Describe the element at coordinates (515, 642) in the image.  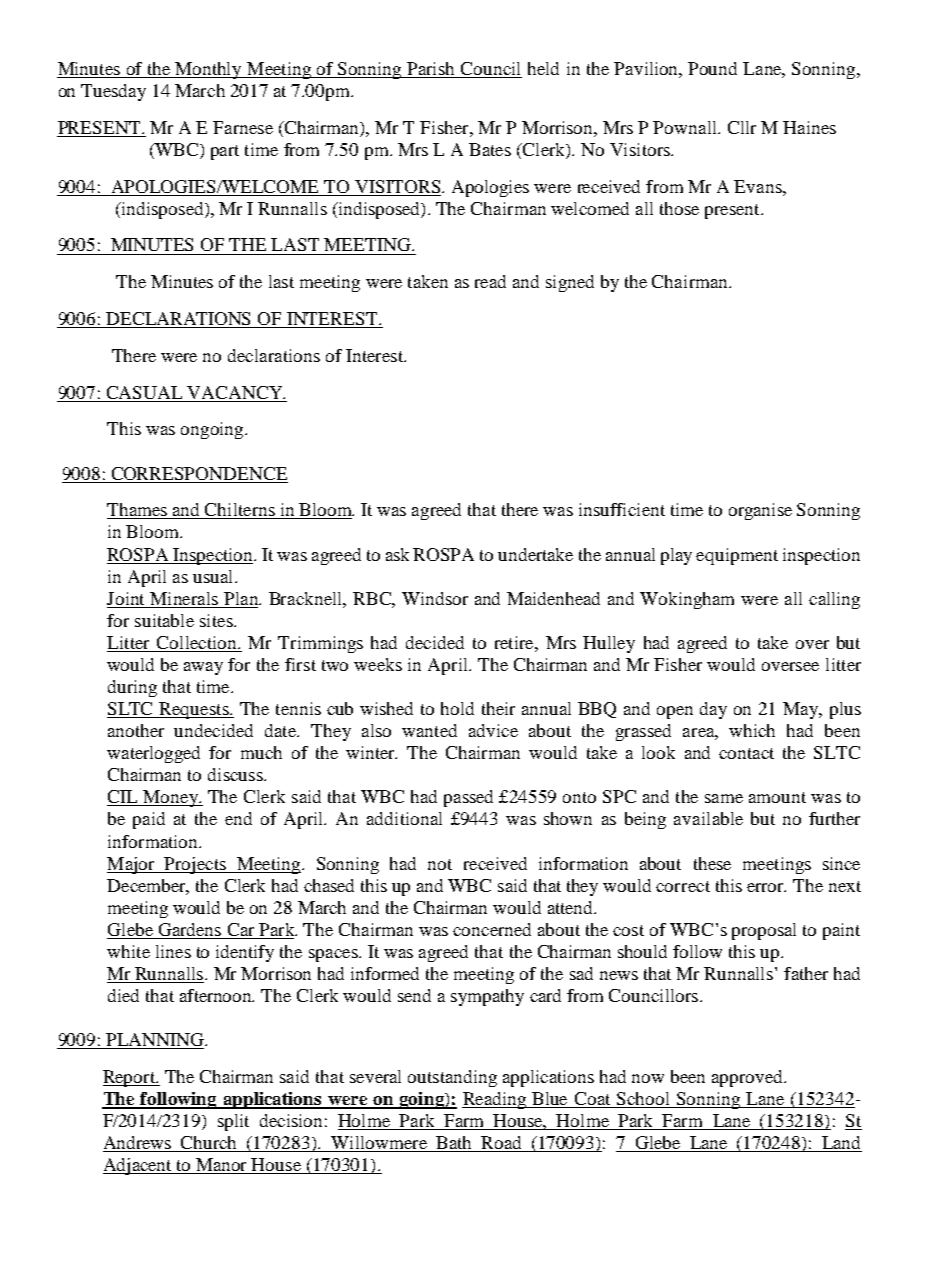
I see `retire` at that location.
